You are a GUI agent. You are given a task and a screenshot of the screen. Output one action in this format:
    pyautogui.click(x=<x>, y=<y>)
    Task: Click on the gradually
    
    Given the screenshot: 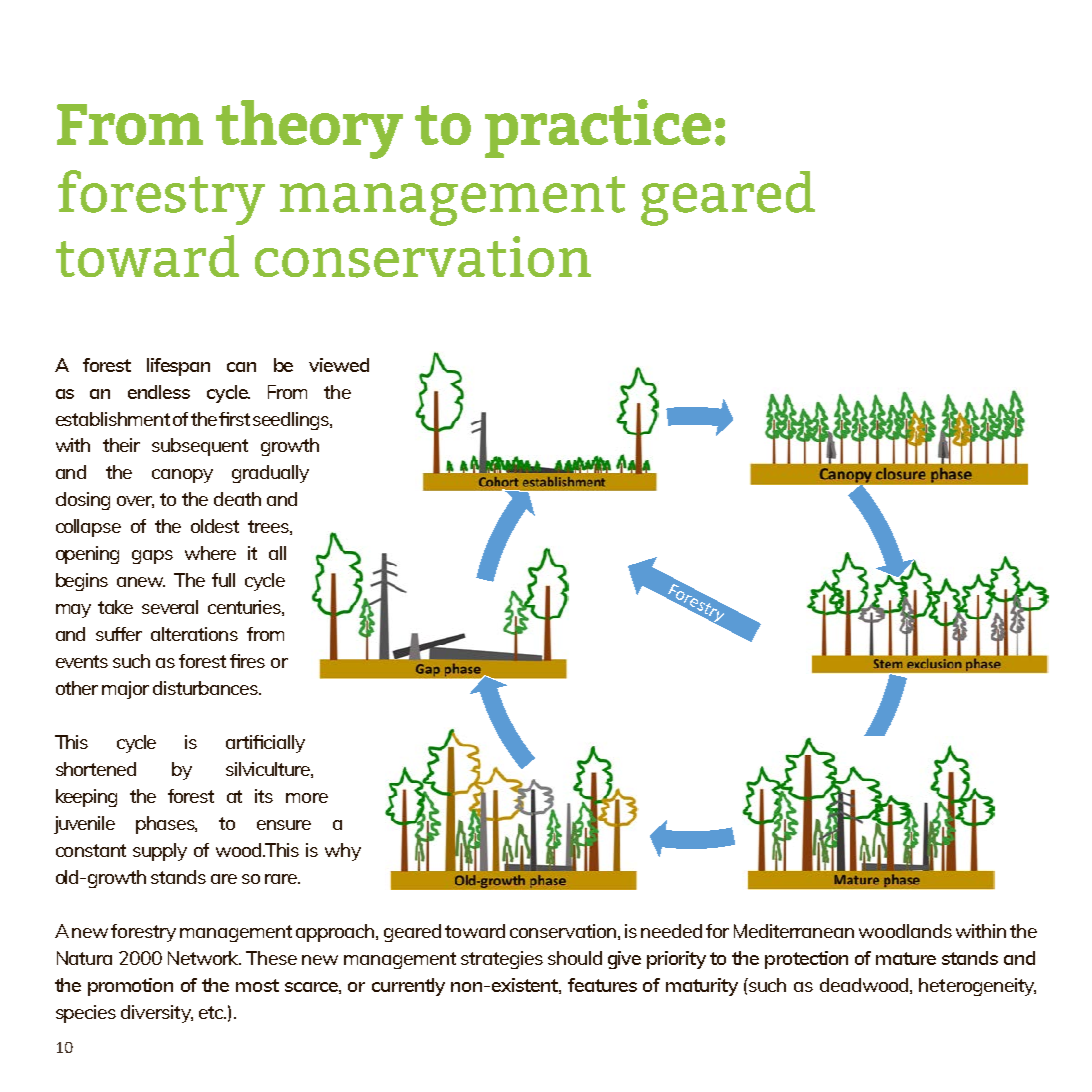 What is the action you would take?
    pyautogui.click(x=270, y=474)
